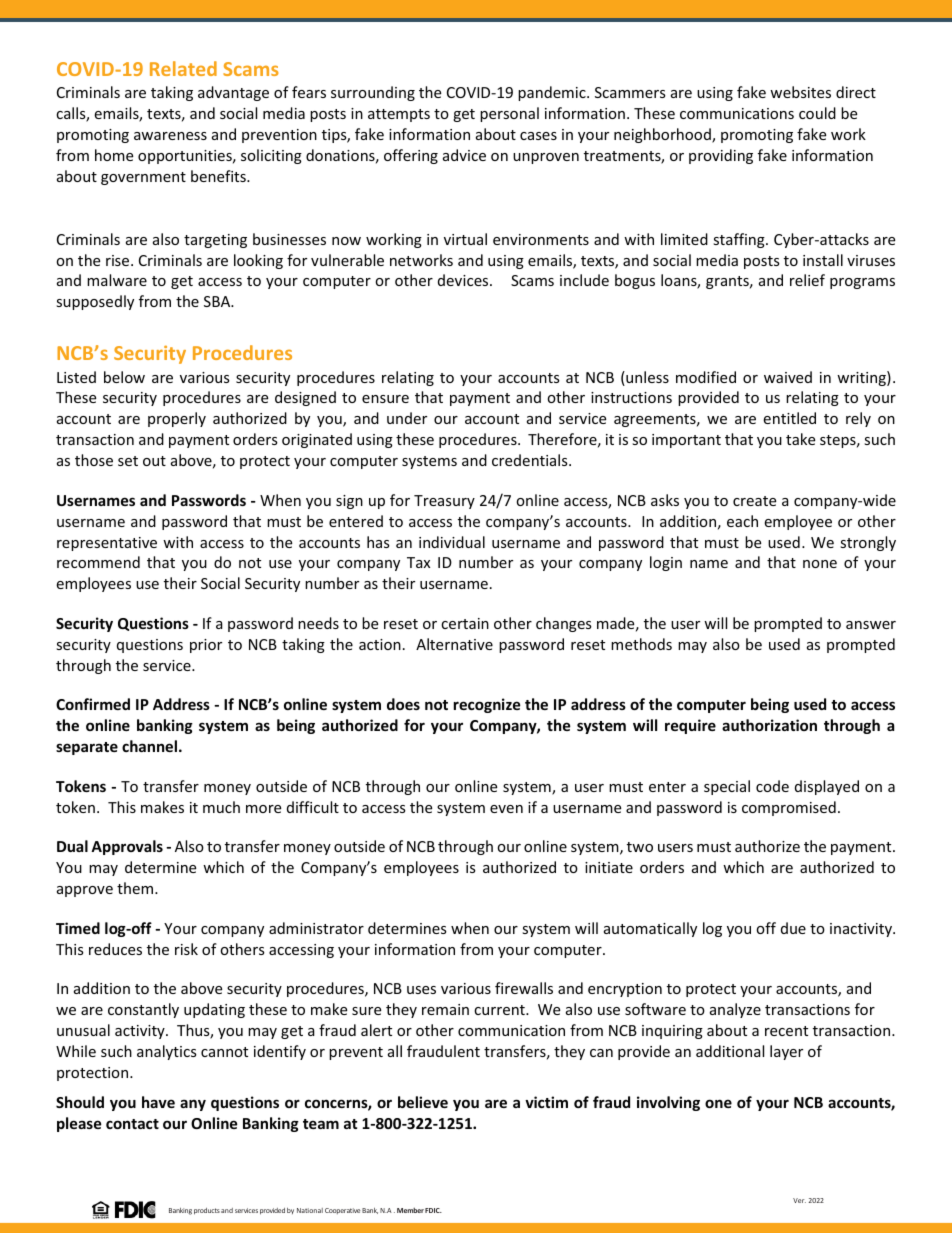  What do you see at coordinates (207, 1211) in the screenshot?
I see `products` at bounding box center [207, 1211].
